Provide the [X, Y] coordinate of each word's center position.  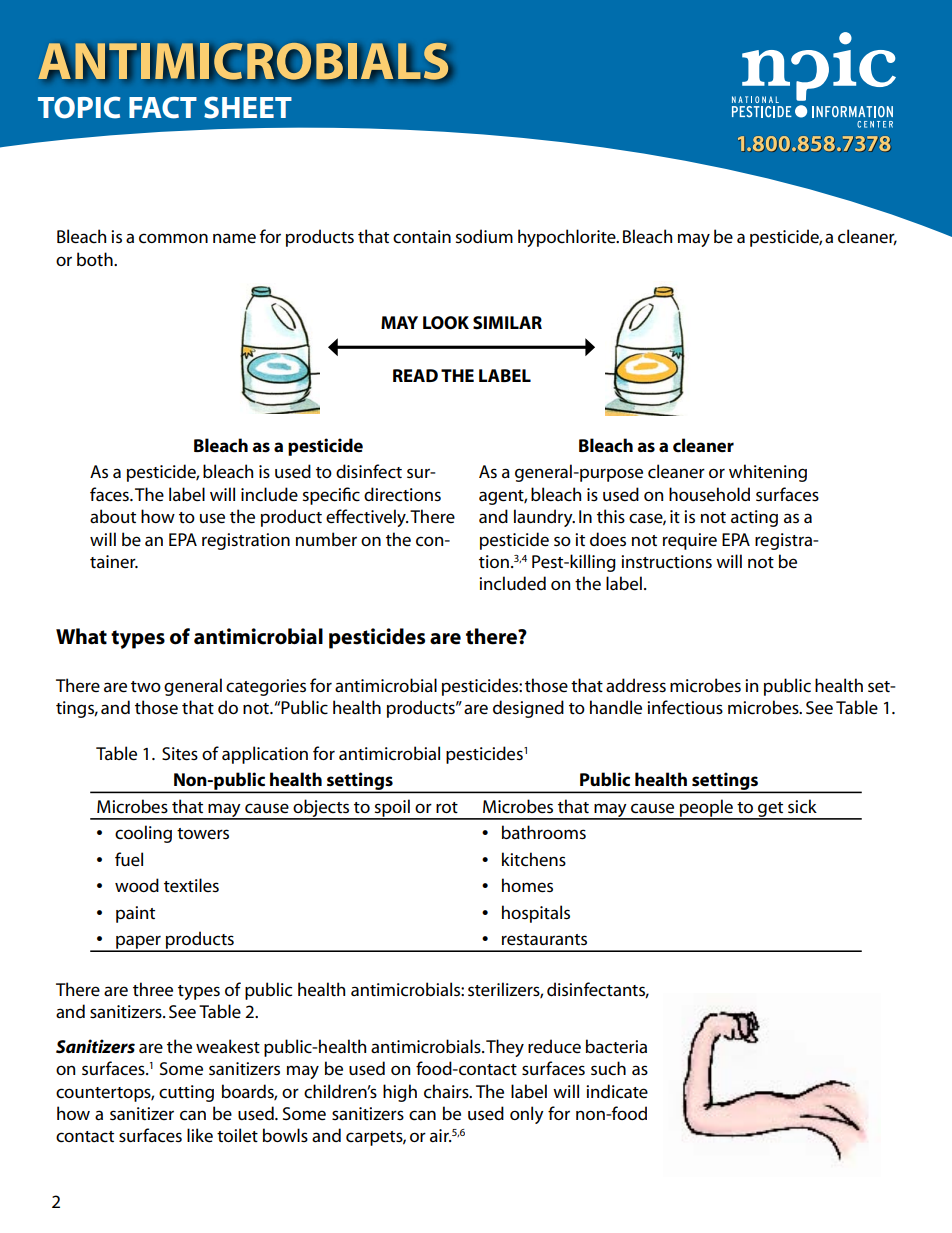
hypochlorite [568, 238]
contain [422, 237]
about [113, 516]
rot [447, 807]
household [709, 494]
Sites [180, 754]
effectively [367, 518]
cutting [186, 1093]
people [706, 809]
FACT [163, 107]
